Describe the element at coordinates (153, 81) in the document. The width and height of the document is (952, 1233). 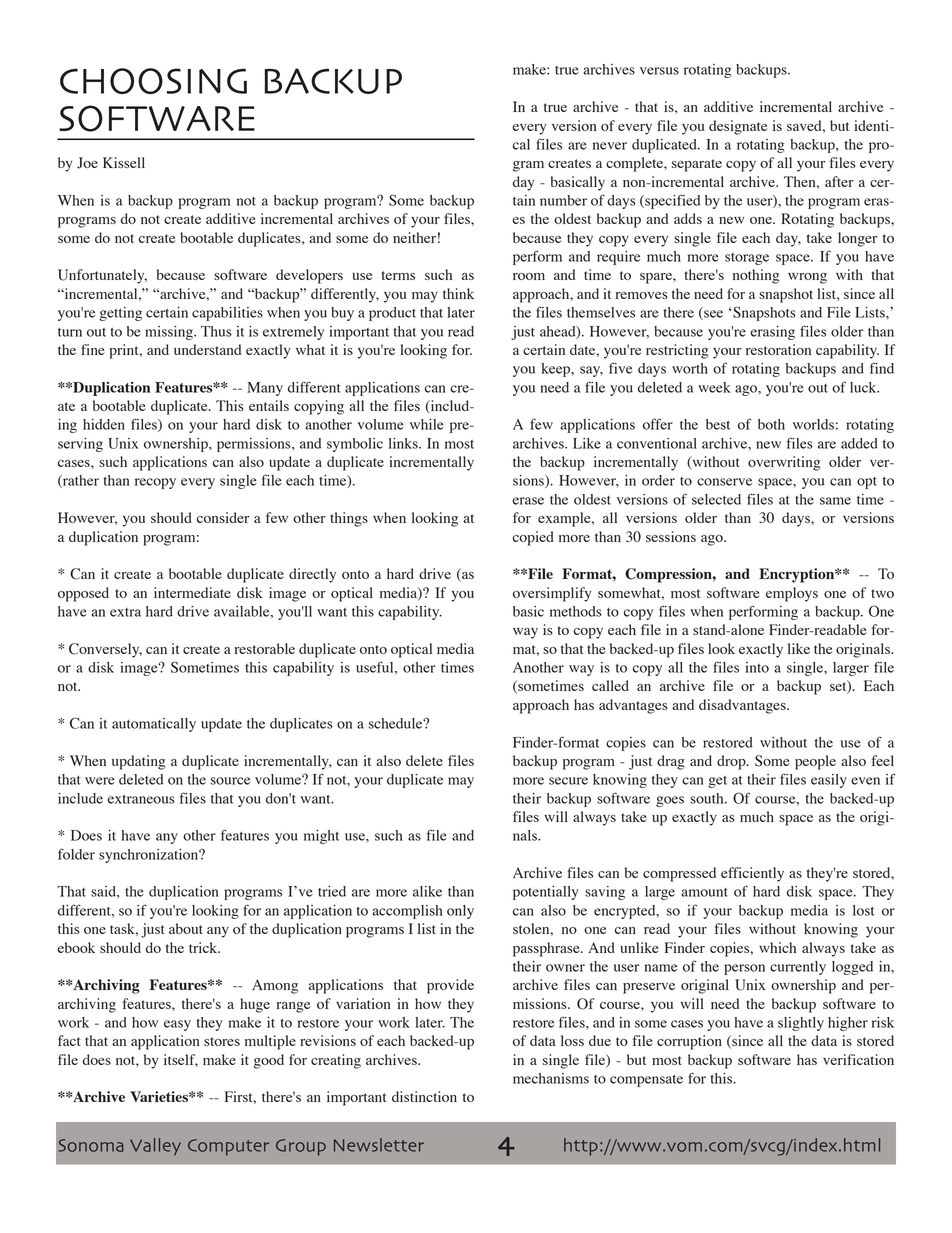
I see `CHOOSING` at that location.
